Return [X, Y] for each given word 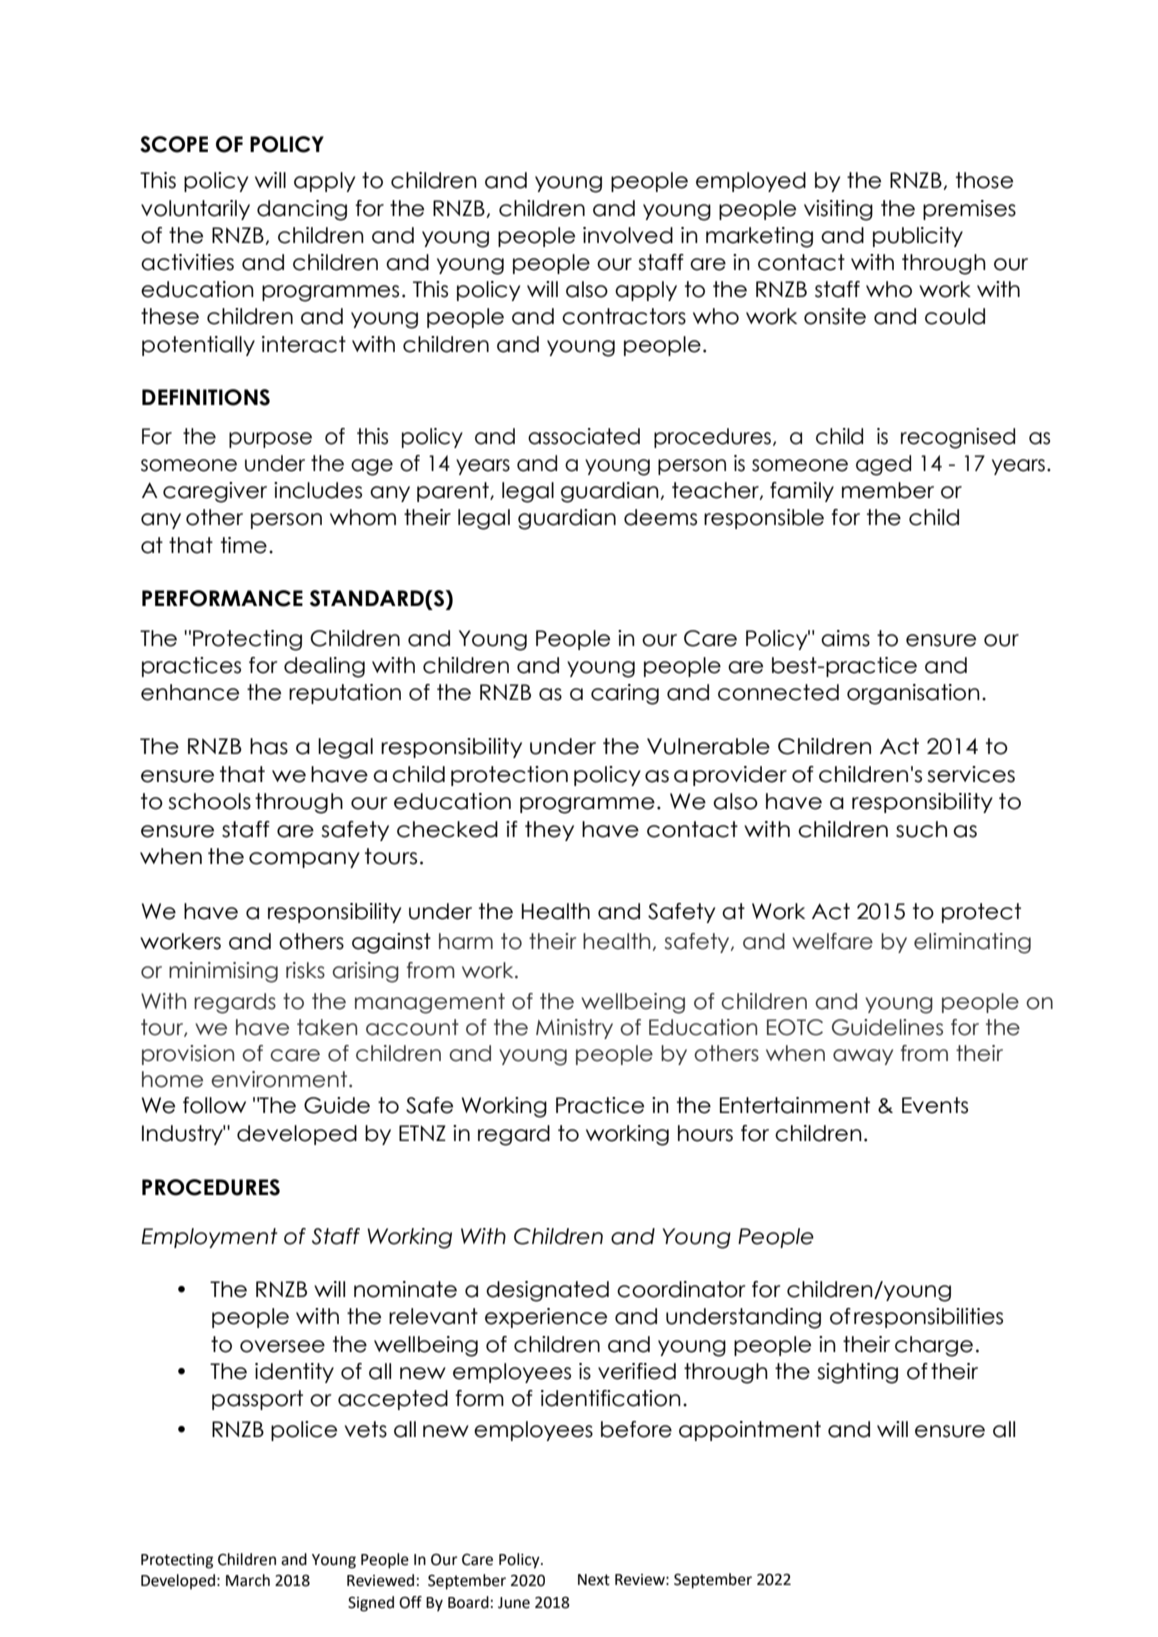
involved [628, 235]
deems [660, 517]
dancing [302, 210]
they [549, 831]
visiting [838, 210]
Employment [210, 1238]
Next [594, 1580]
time [244, 545]
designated [547, 1291]
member [888, 490]
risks [305, 970]
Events [935, 1105]
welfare [832, 941]
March [248, 1580]
